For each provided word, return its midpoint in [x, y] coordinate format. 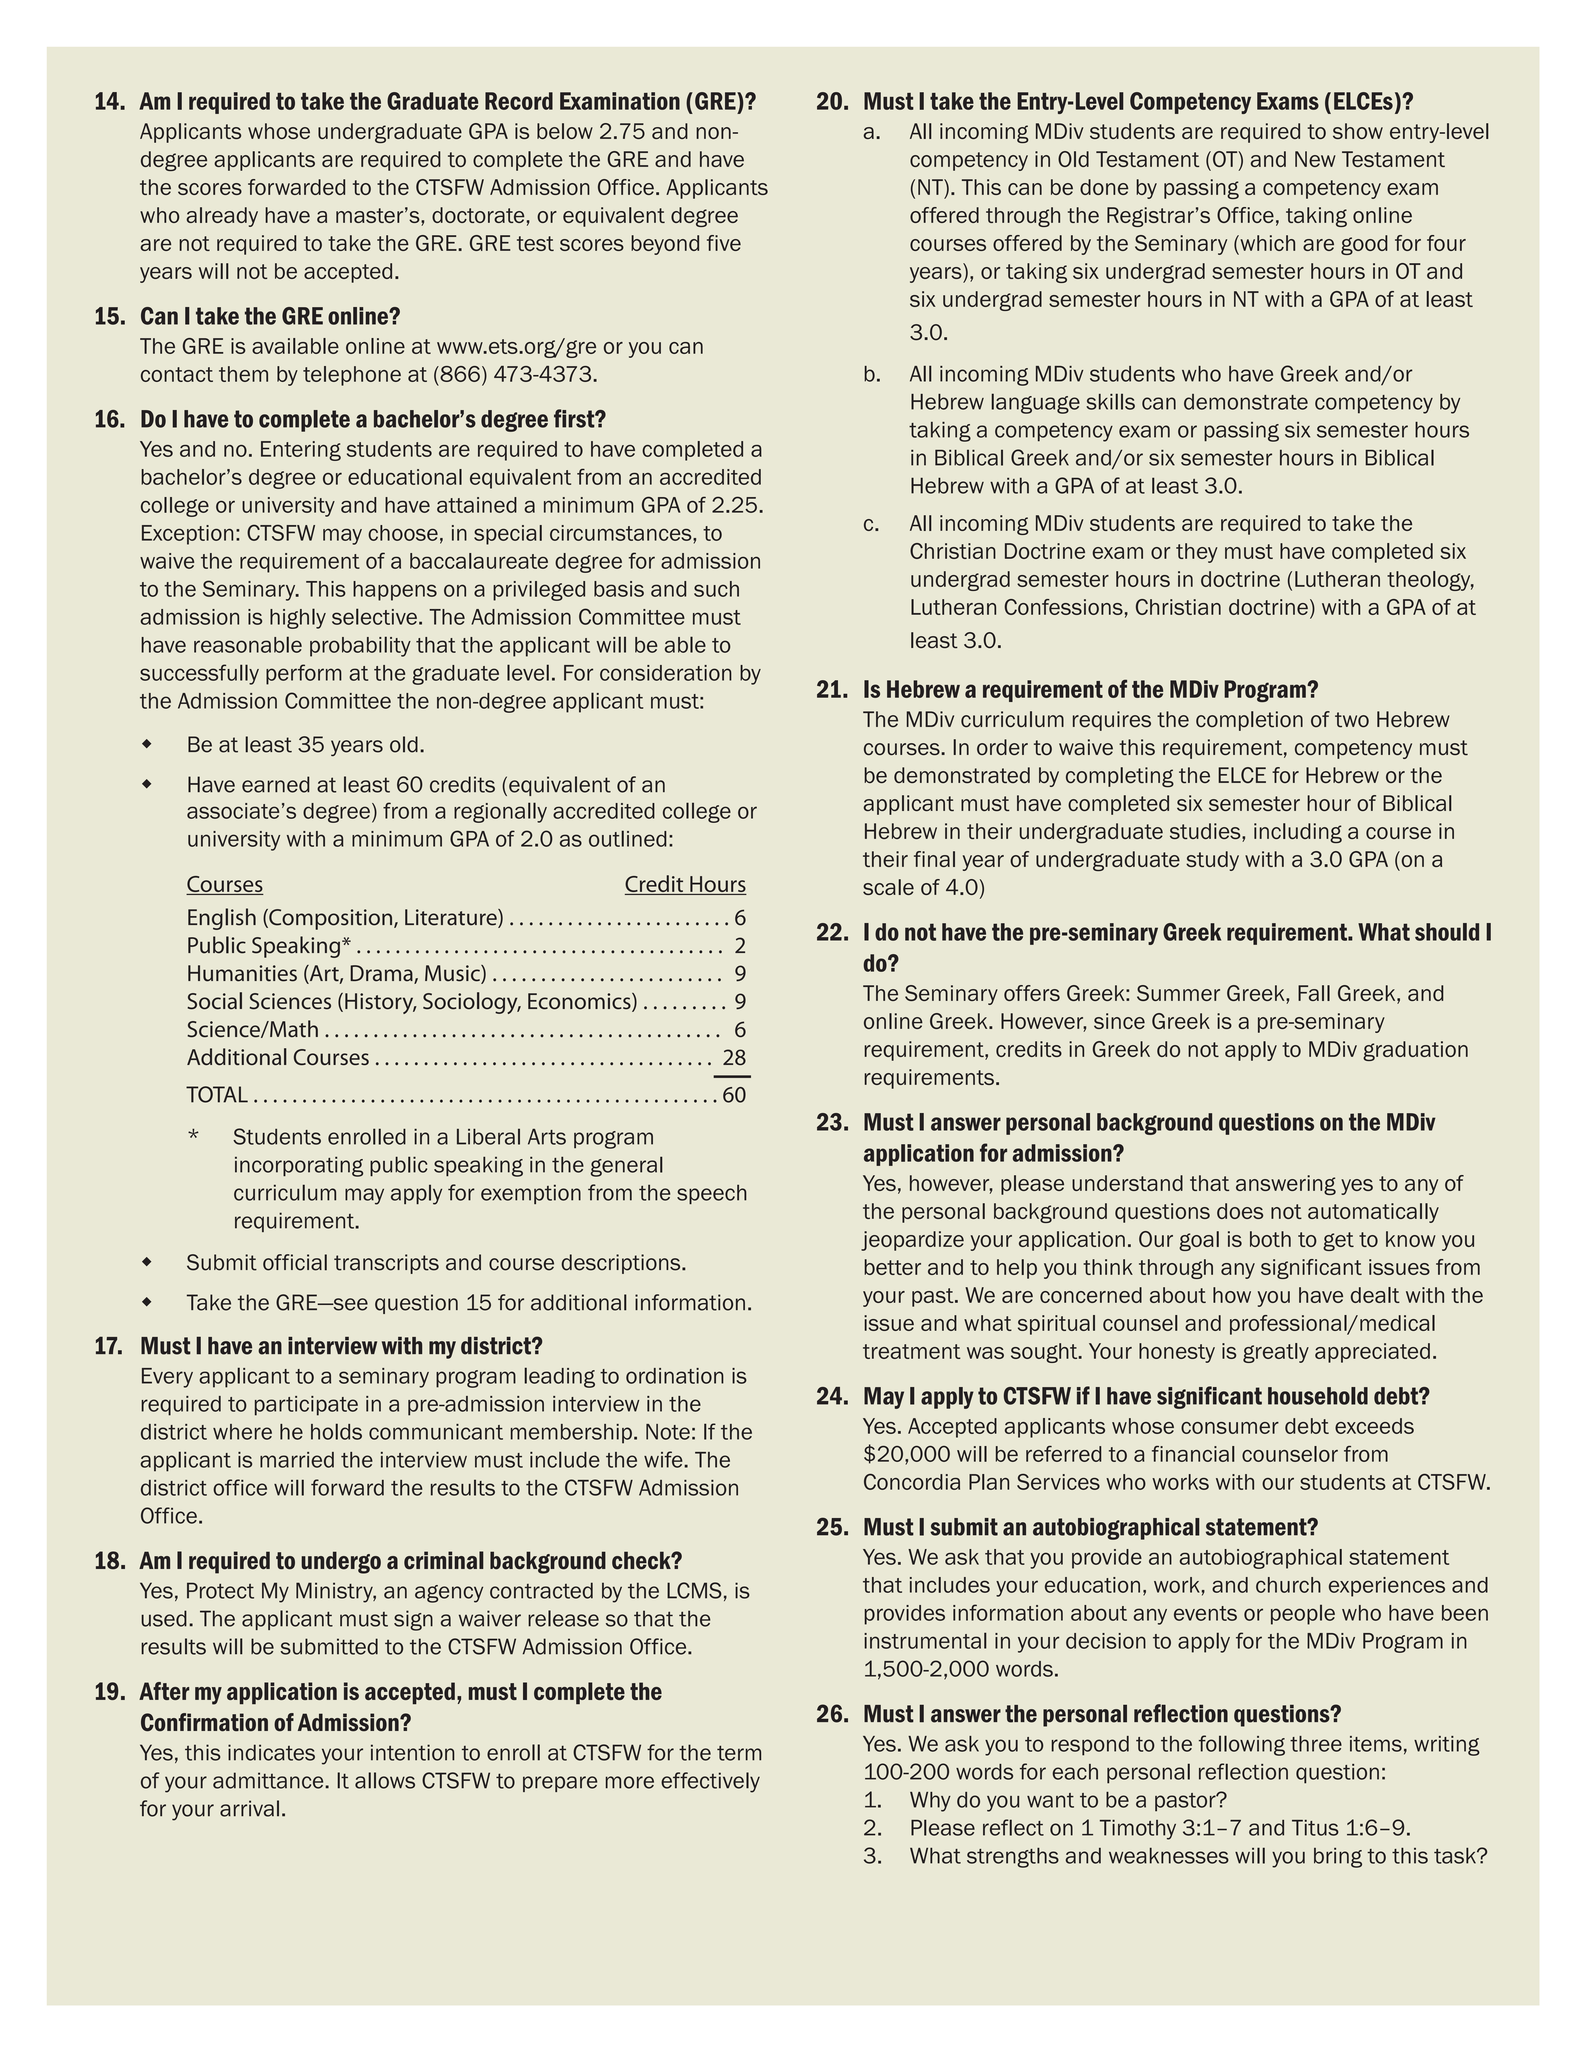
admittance [269, 1780]
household [1318, 1396]
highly [298, 618]
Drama [382, 974]
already [222, 217]
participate [306, 1406]
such [716, 589]
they [1197, 553]
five [724, 243]
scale [888, 887]
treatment [912, 1351]
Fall [1314, 993]
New [1315, 159]
